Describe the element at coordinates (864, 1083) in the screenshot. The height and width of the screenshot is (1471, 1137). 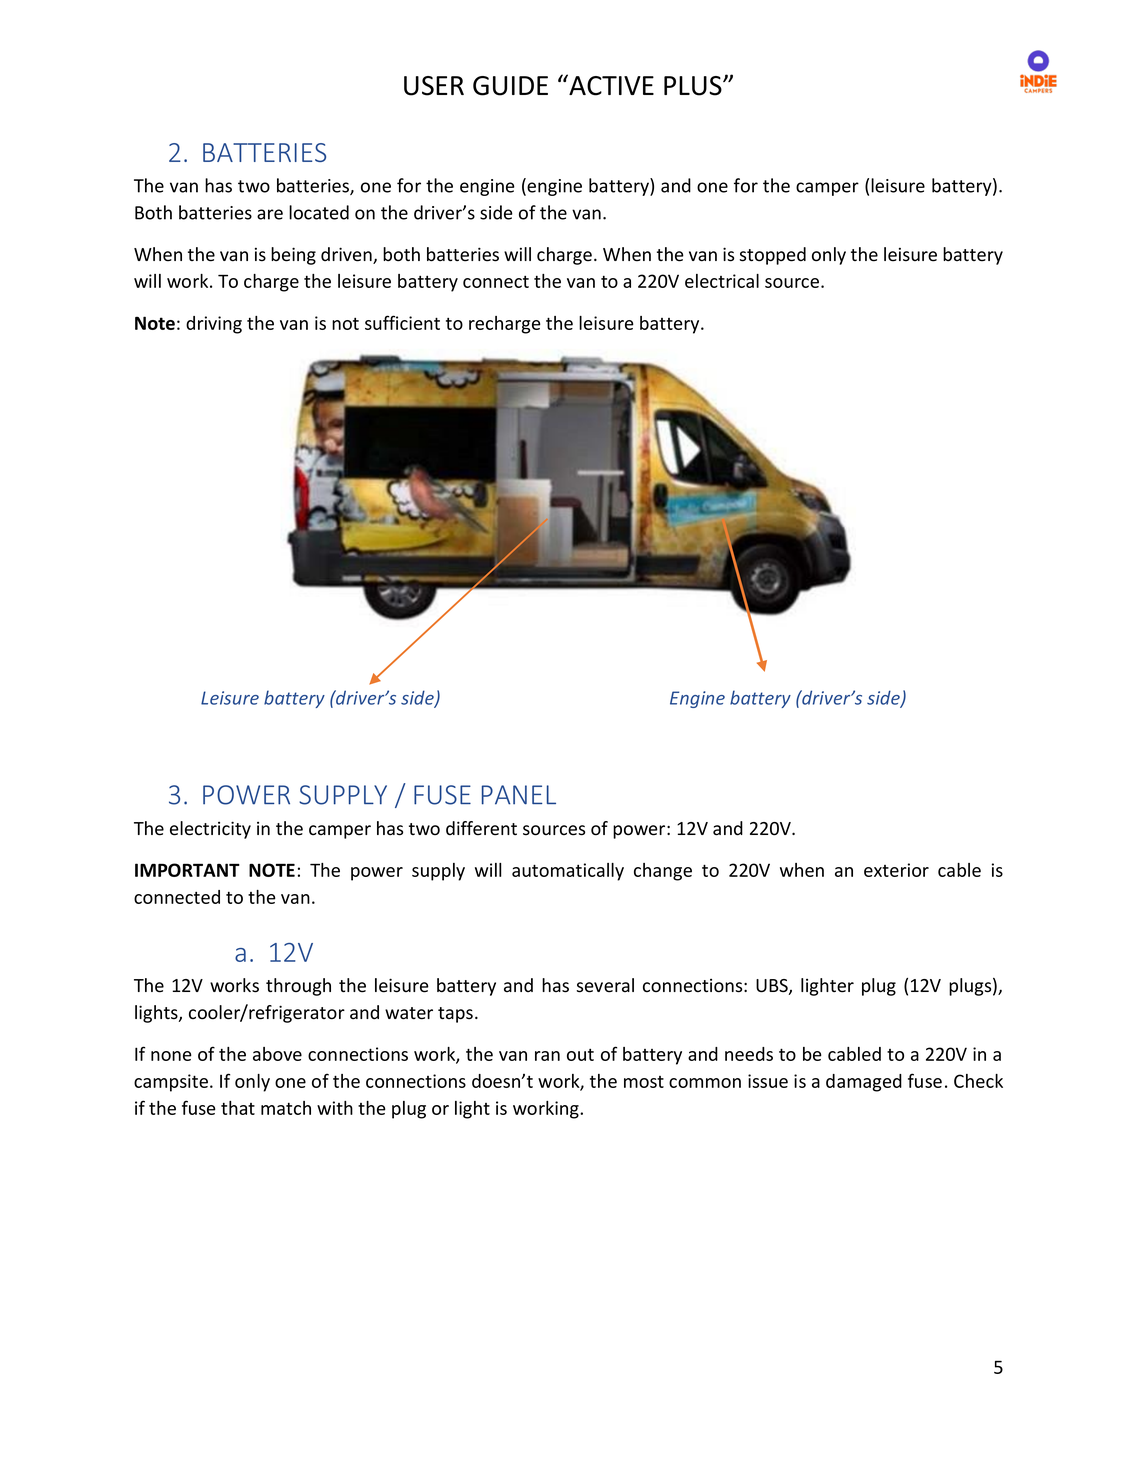
I see `damaged` at that location.
